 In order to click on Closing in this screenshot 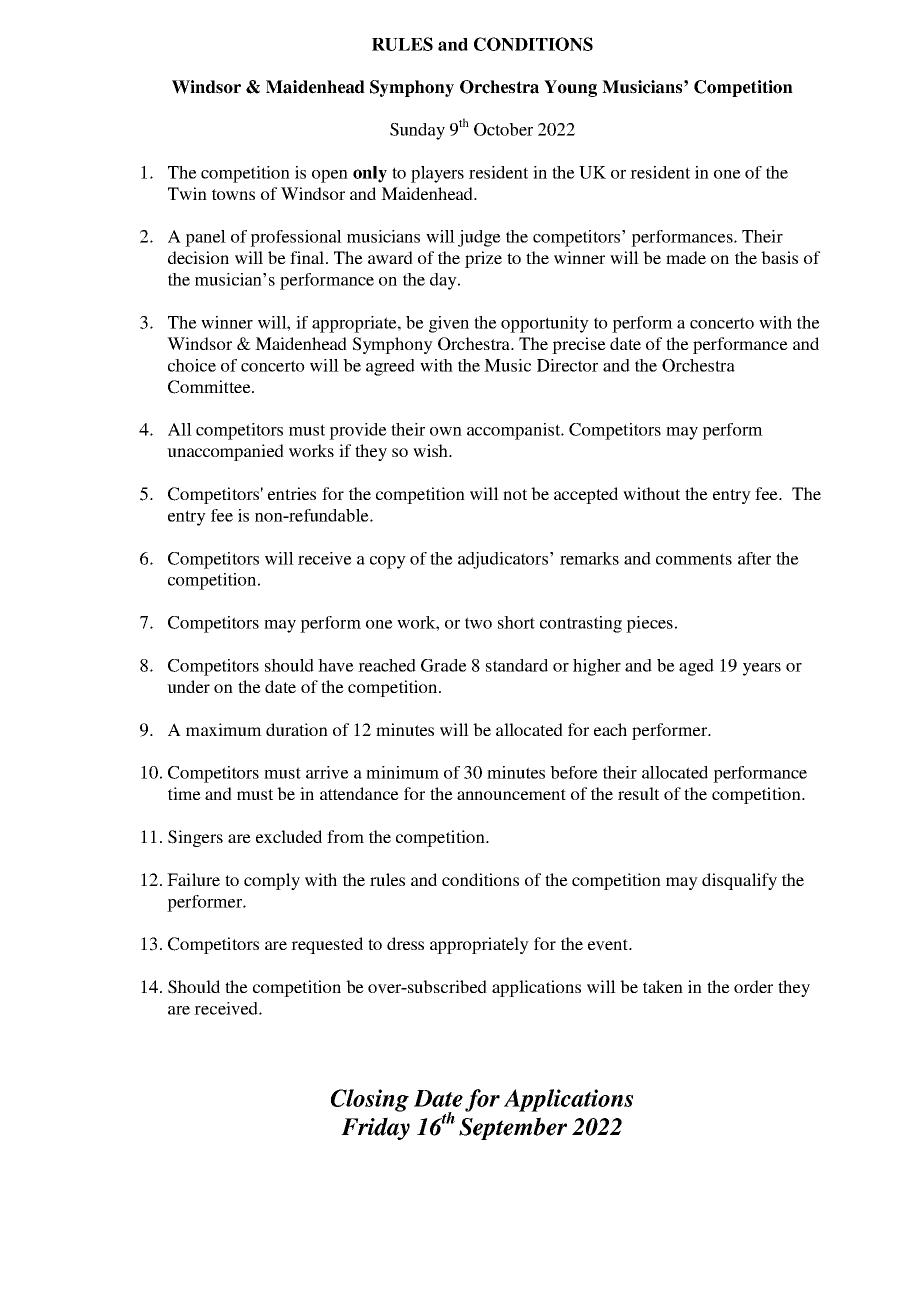, I will do `click(370, 1100)`.
